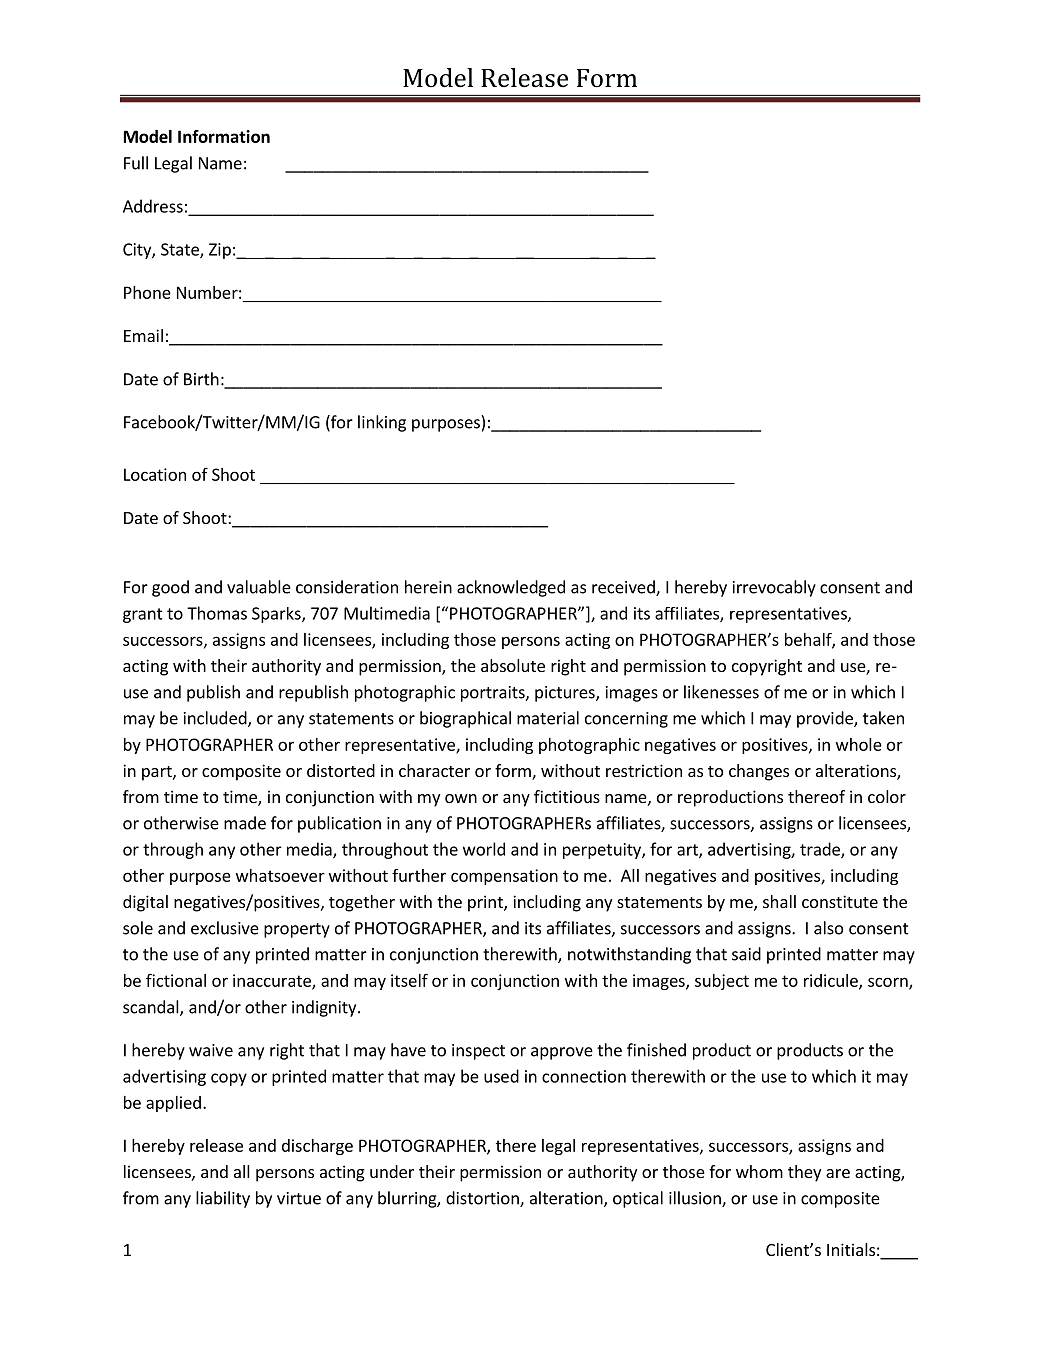  Describe the element at coordinates (511, 588) in the screenshot. I see `acknowledged` at that location.
